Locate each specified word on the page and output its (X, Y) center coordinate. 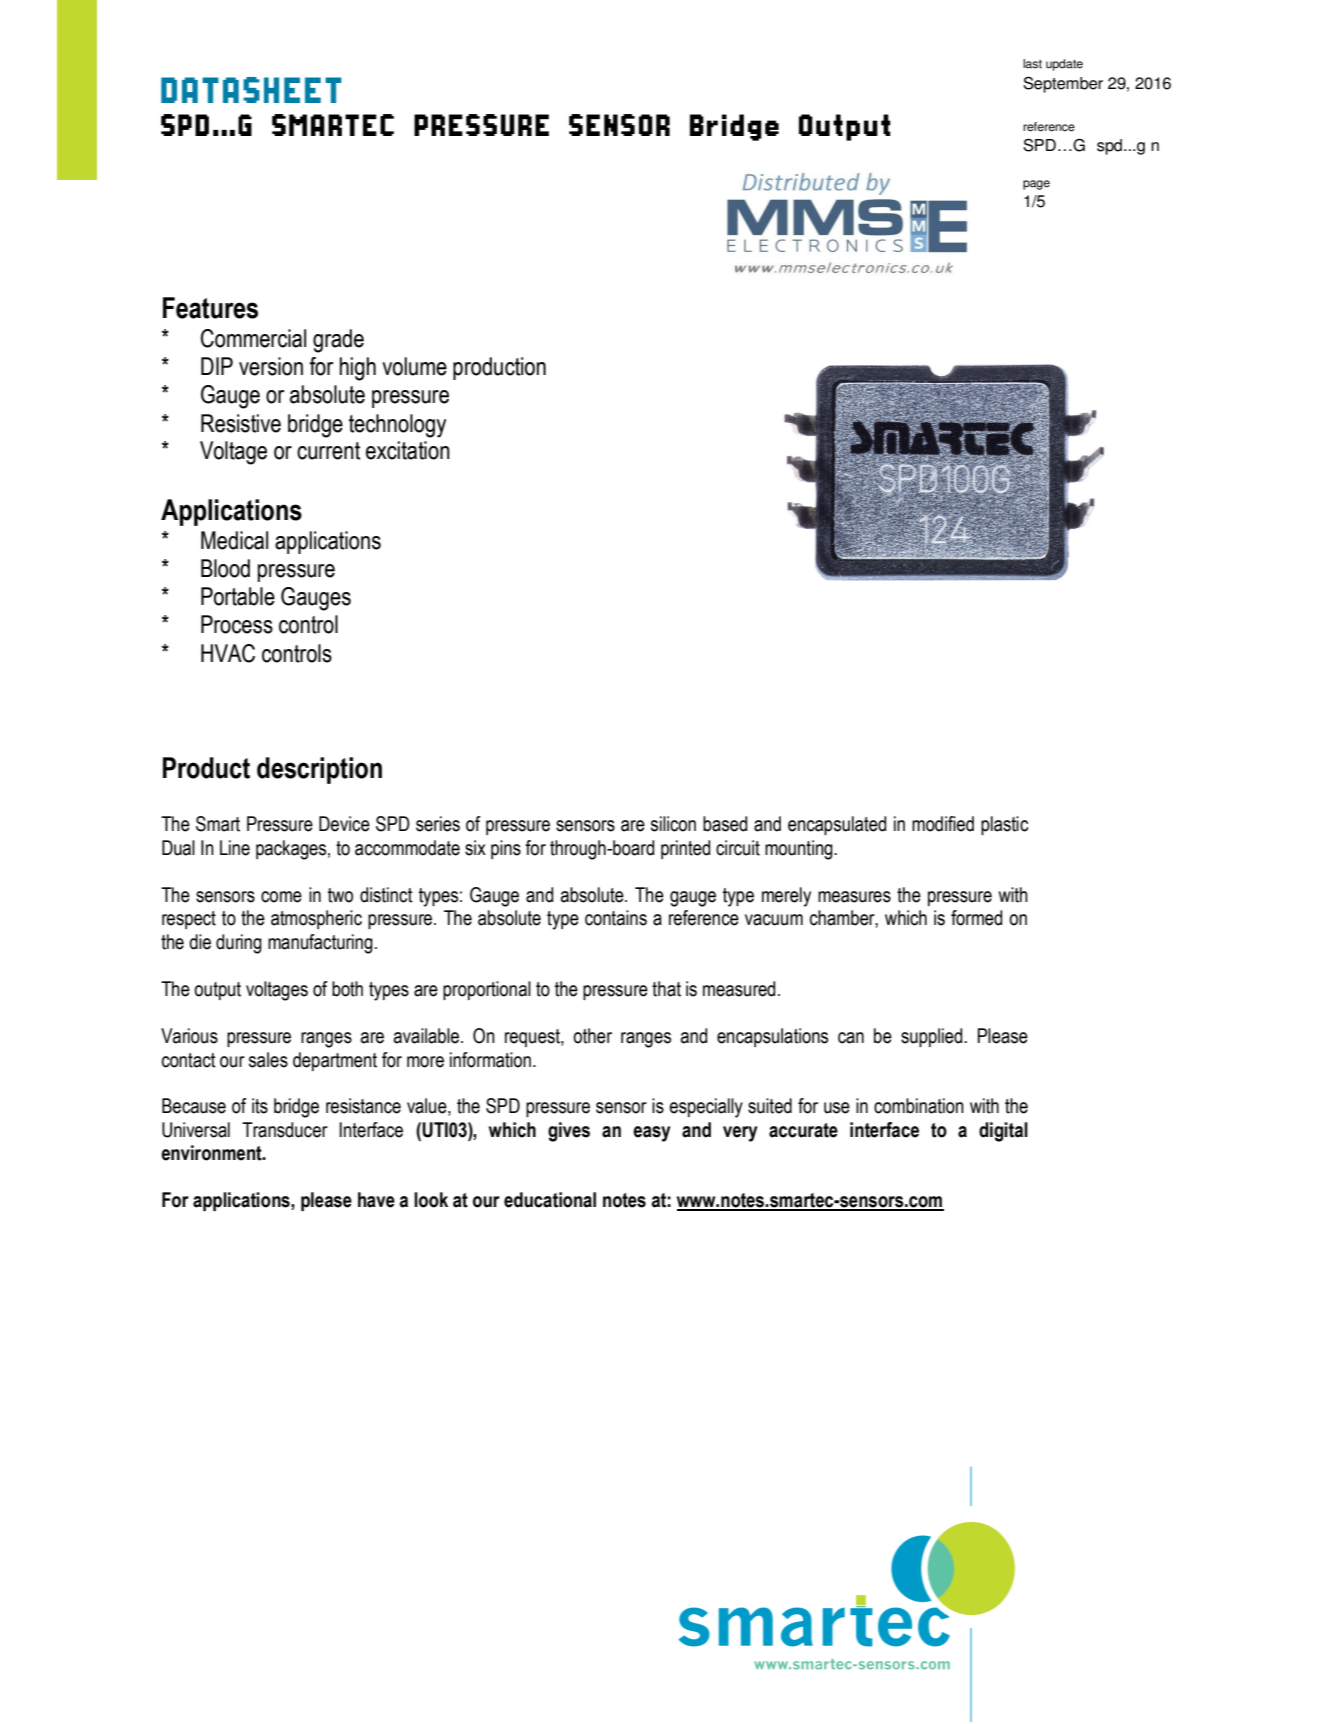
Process (237, 624)
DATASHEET (251, 90)
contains (616, 918)
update (1064, 65)
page (1036, 185)
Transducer (285, 1130)
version (271, 366)
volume (414, 366)
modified (943, 824)
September (1063, 85)
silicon (673, 824)
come (281, 897)
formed (976, 918)
